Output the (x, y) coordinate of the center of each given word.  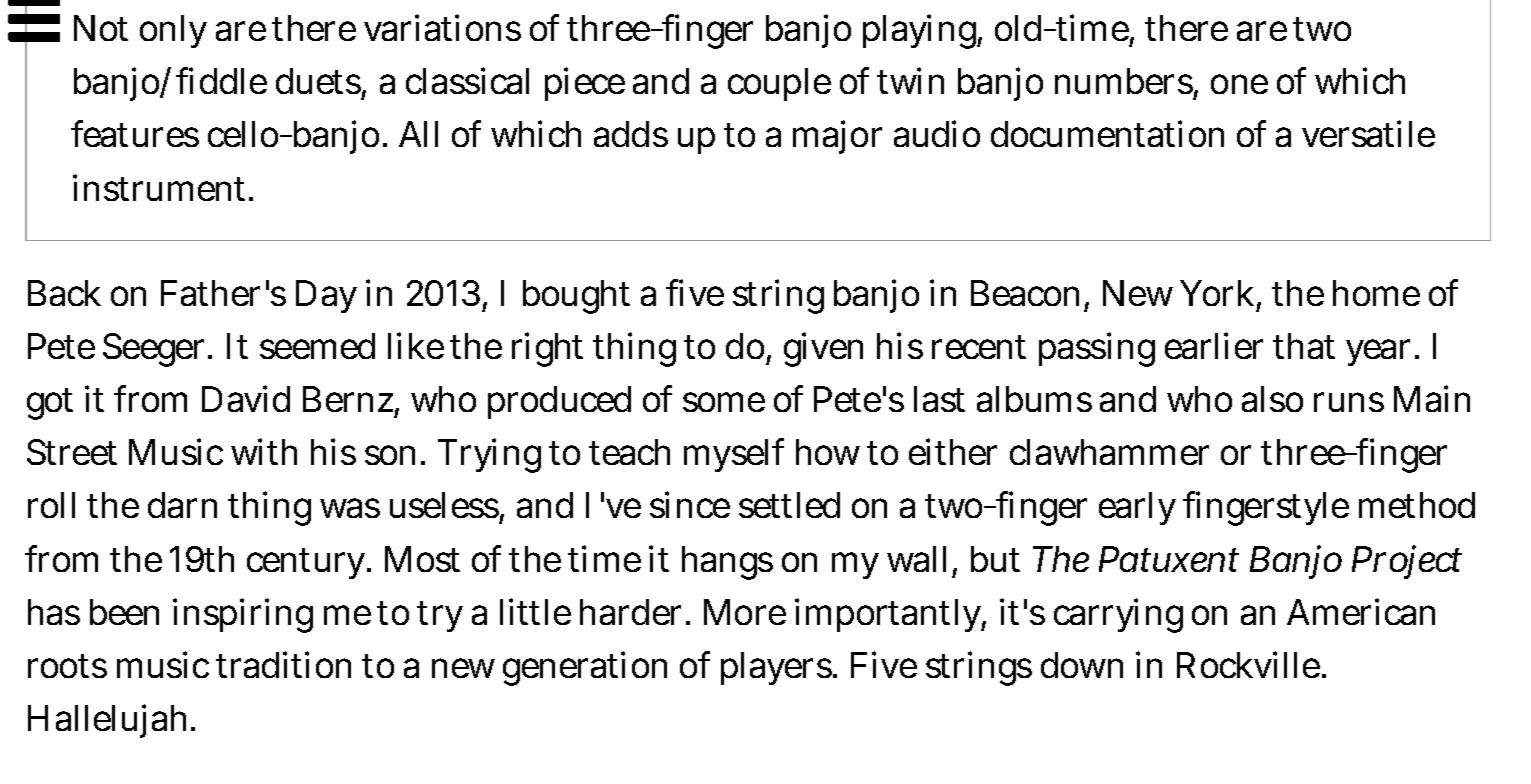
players (777, 668)
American (1361, 611)
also (1272, 399)
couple (779, 84)
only (173, 31)
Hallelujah (110, 721)
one (1239, 84)
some (724, 402)
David (246, 398)
